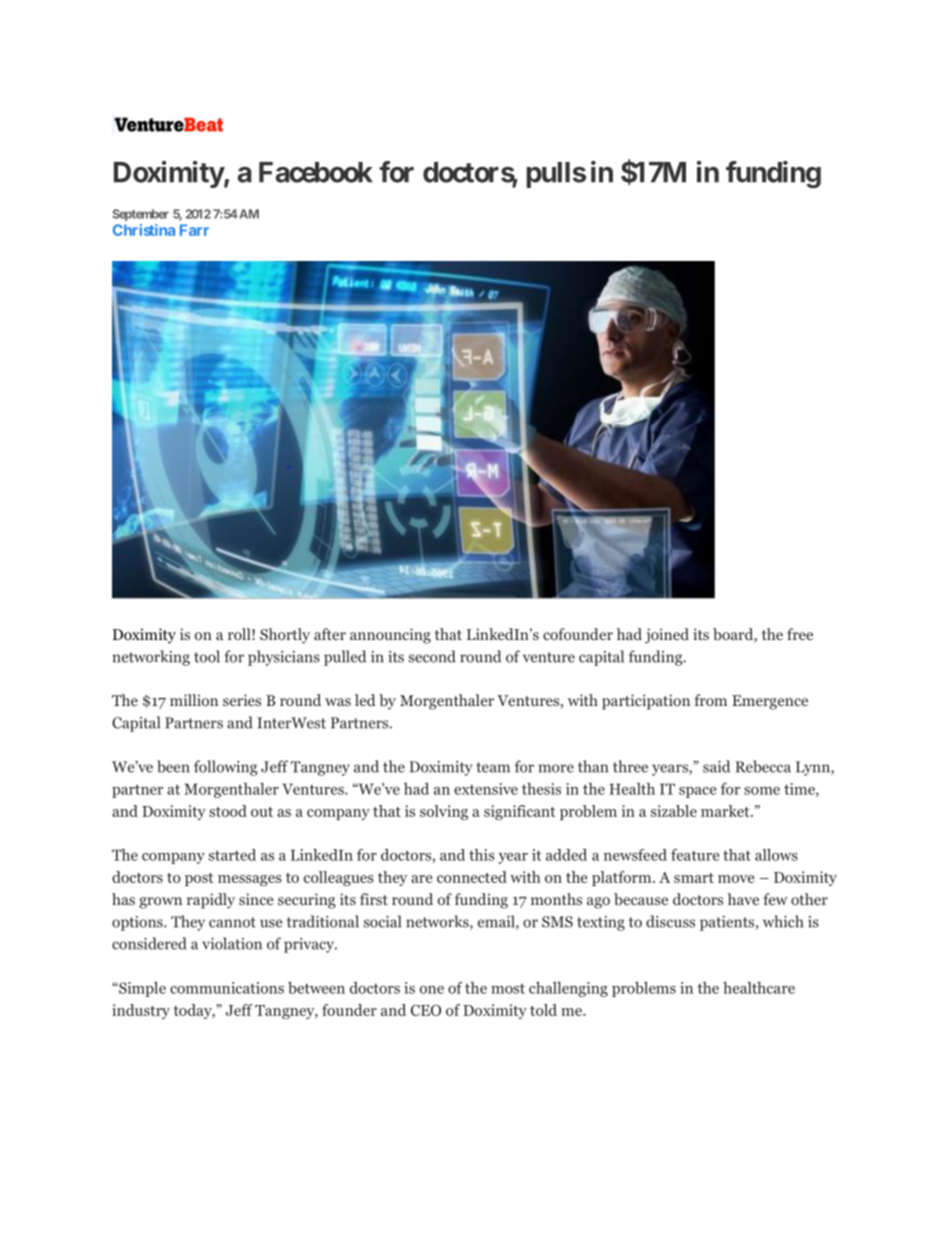 Image resolution: width=952 pixels, height=1233 pixels. What do you see at coordinates (800, 634) in the image?
I see `free` at bounding box center [800, 634].
